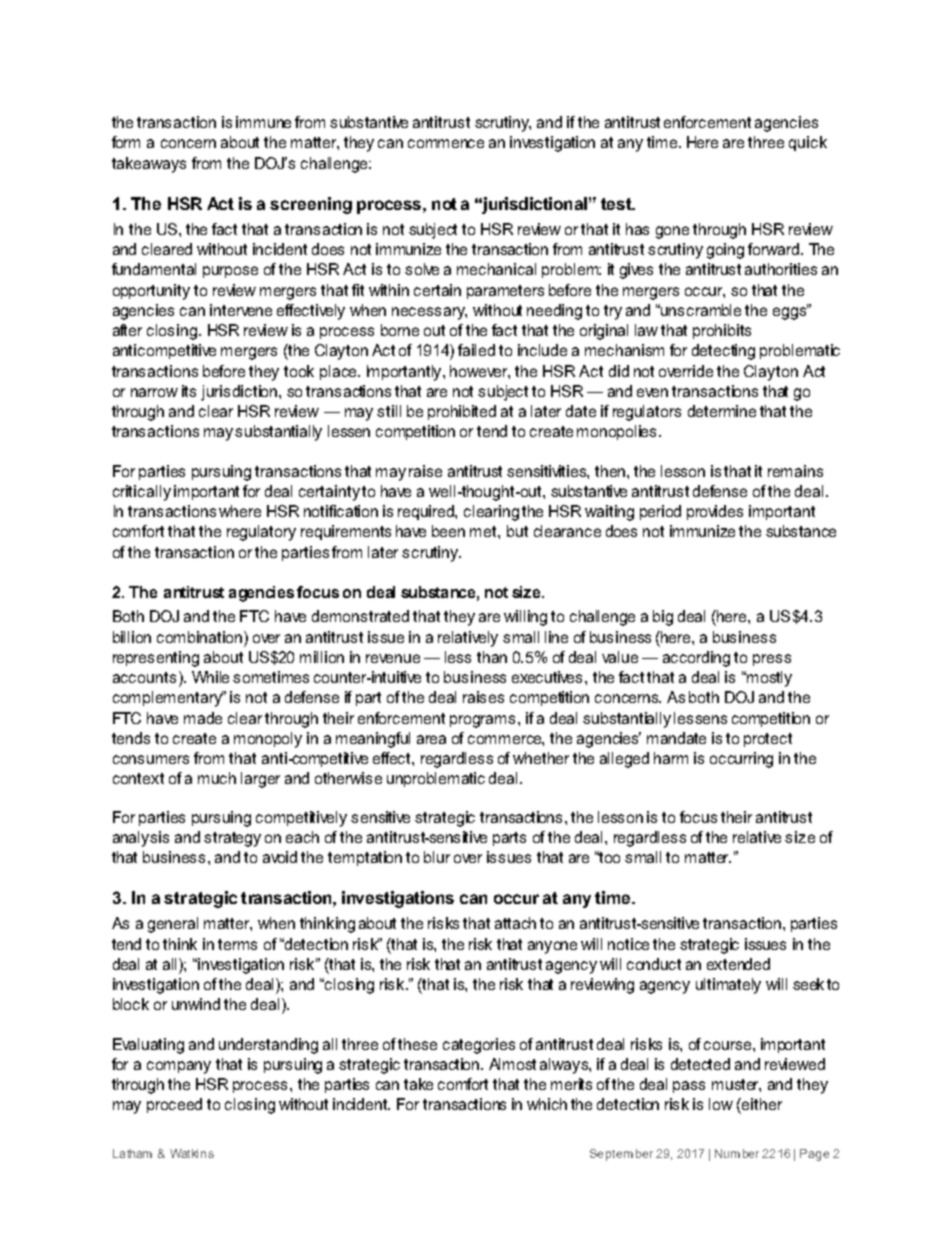 This screenshot has height=1233, width=952. Describe the element at coordinates (437, 857) in the screenshot. I see `blur` at that location.
